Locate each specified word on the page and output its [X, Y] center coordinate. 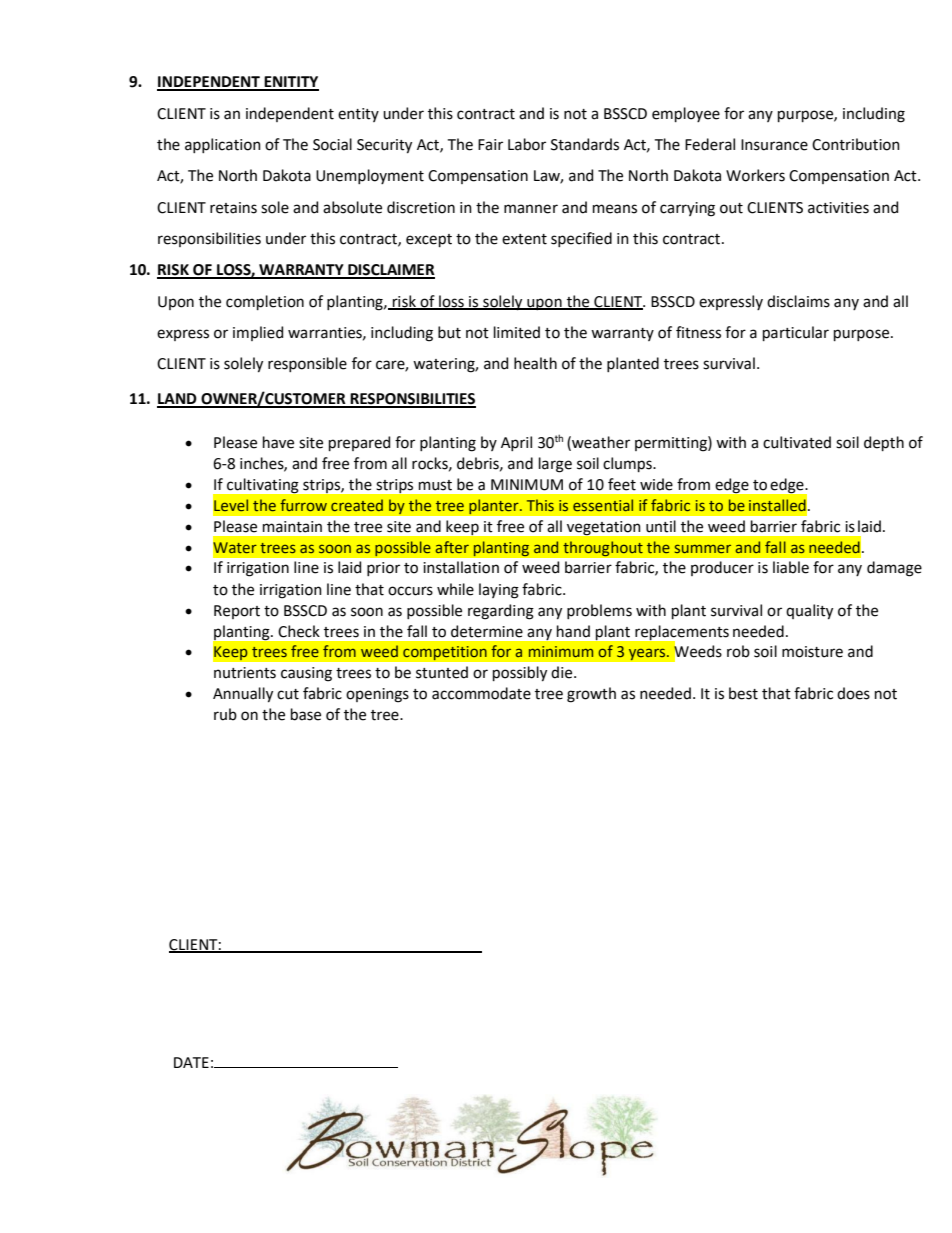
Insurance [774, 145]
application [223, 145]
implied [258, 333]
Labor [527, 144]
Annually [243, 695]
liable [791, 567]
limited [517, 332]
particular [796, 333]
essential [603, 505]
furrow [303, 505]
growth [591, 695]
